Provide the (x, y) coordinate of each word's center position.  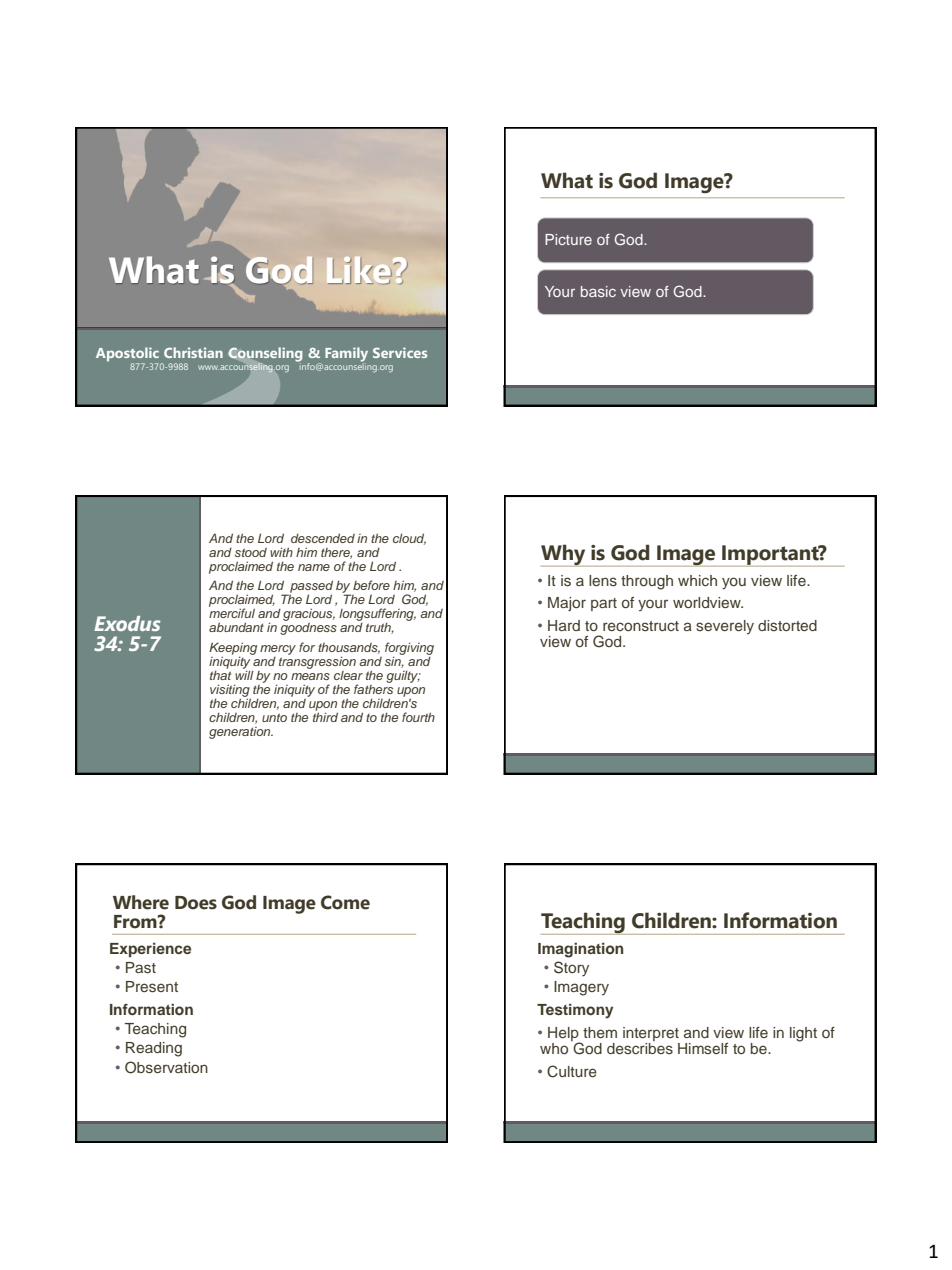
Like (359, 270)
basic (598, 291)
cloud (409, 539)
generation (241, 733)
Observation (166, 1067)
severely (725, 627)
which (697, 580)
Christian (193, 352)
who (554, 1048)
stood (251, 552)
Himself (703, 1048)
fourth (418, 717)
